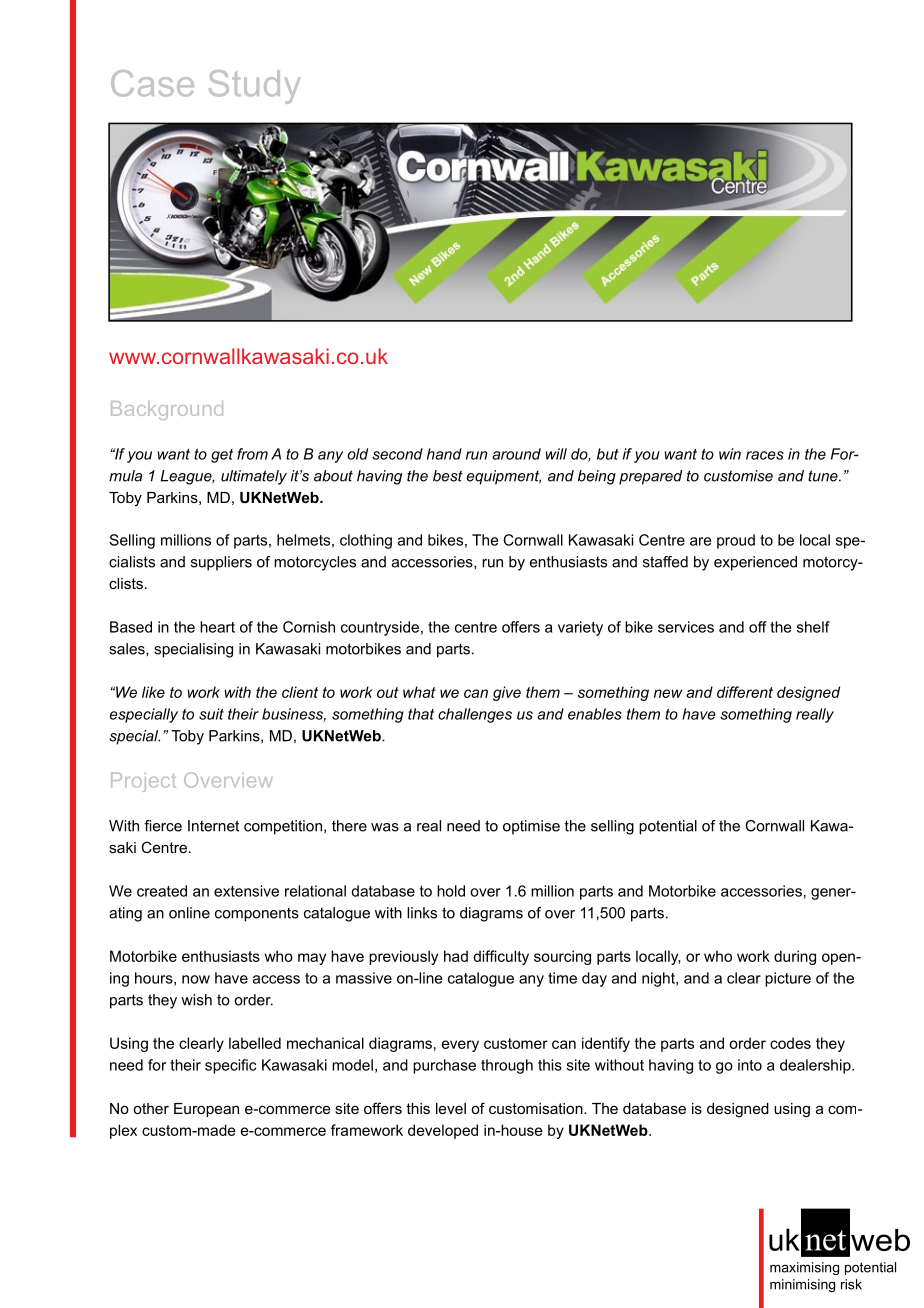  What do you see at coordinates (765, 455) in the screenshot?
I see `races` at bounding box center [765, 455].
